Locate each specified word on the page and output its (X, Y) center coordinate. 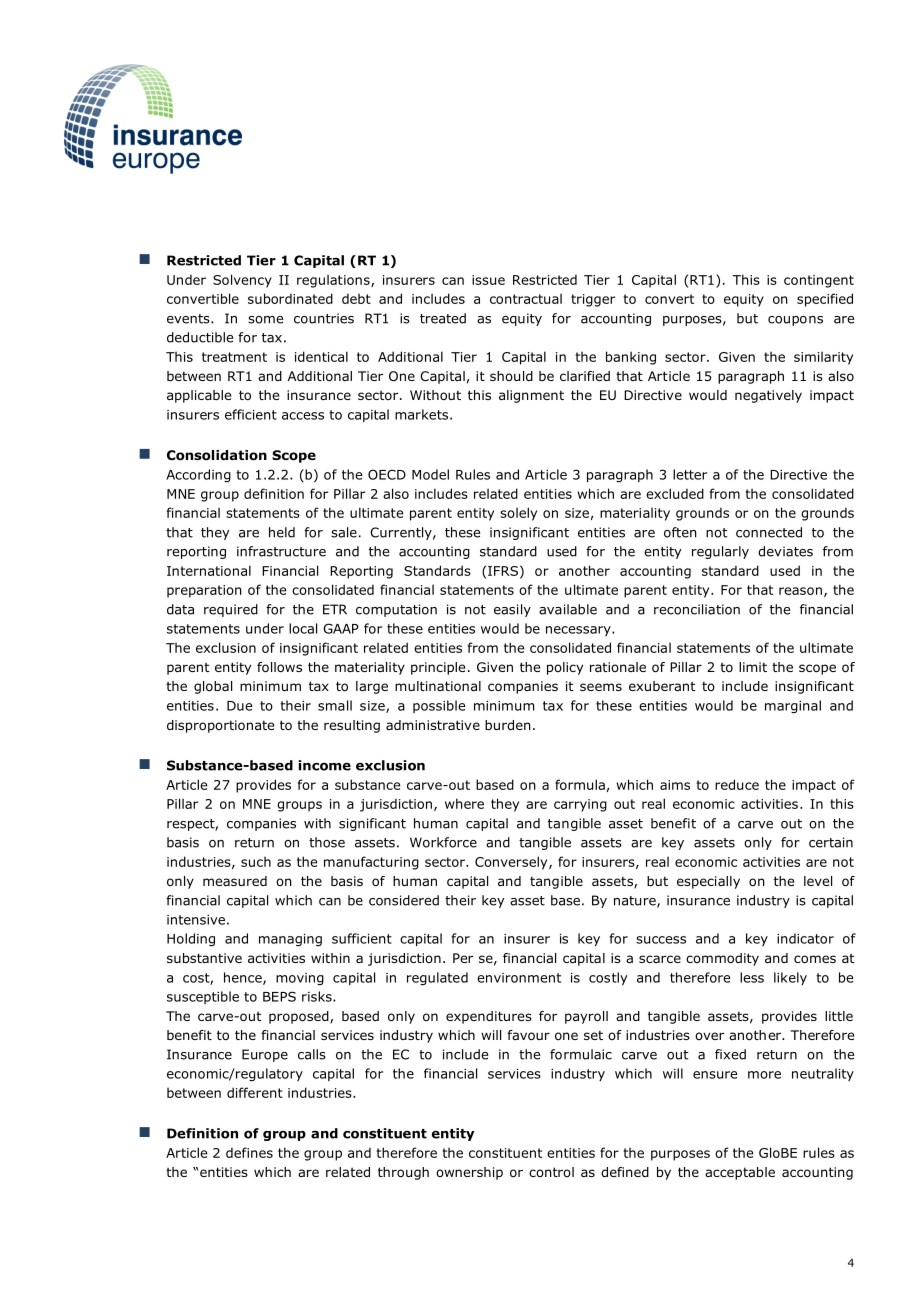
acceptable (740, 1173)
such (256, 862)
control (551, 1172)
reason (800, 591)
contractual (526, 299)
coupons (795, 321)
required (231, 610)
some (265, 320)
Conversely (512, 863)
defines (249, 1152)
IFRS (503, 571)
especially (708, 882)
